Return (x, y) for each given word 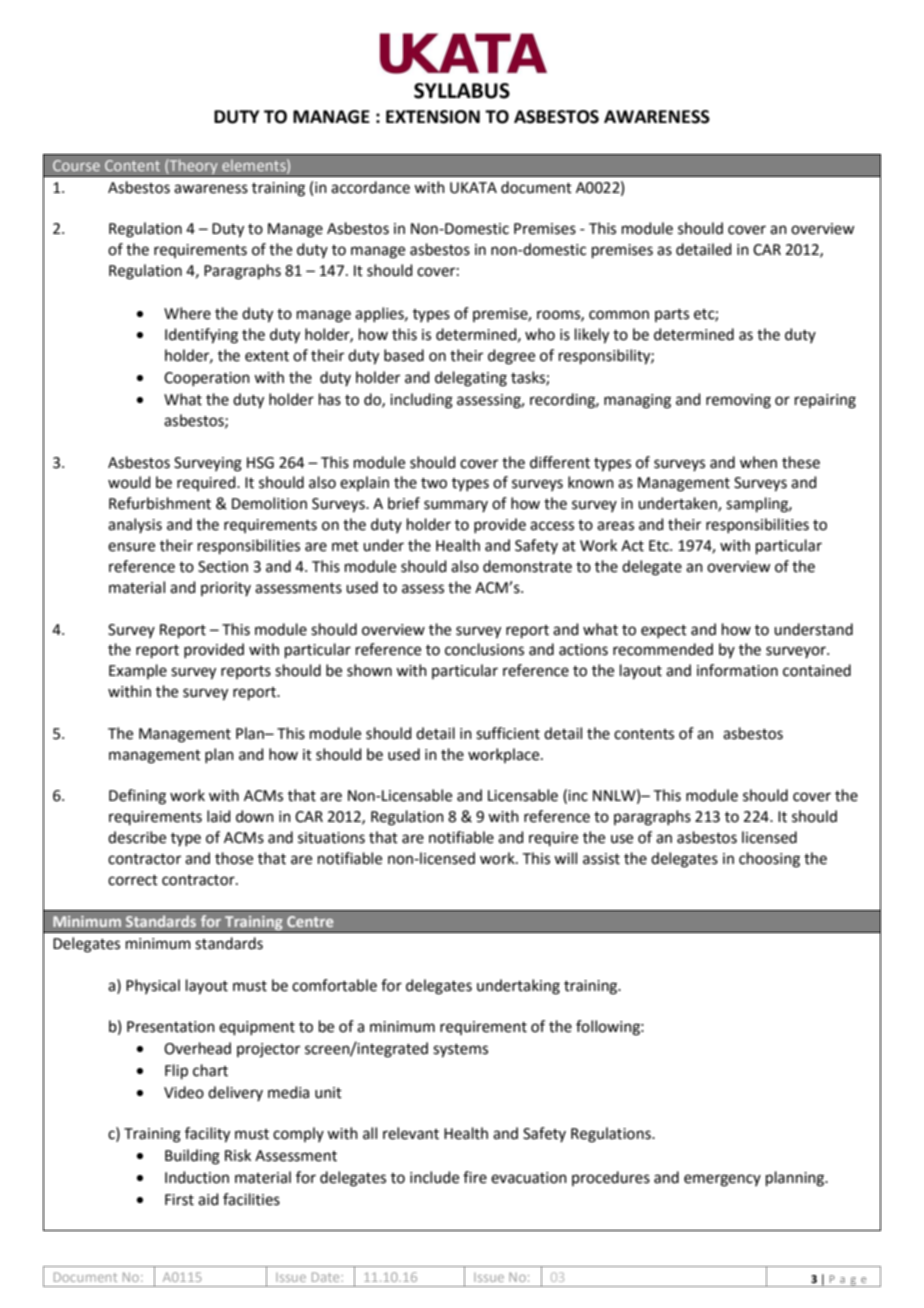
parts (672, 315)
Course (76, 165)
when (758, 462)
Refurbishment (160, 503)
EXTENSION (433, 117)
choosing (769, 860)
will (565, 858)
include (434, 1177)
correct (133, 880)
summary (456, 506)
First (179, 1200)
